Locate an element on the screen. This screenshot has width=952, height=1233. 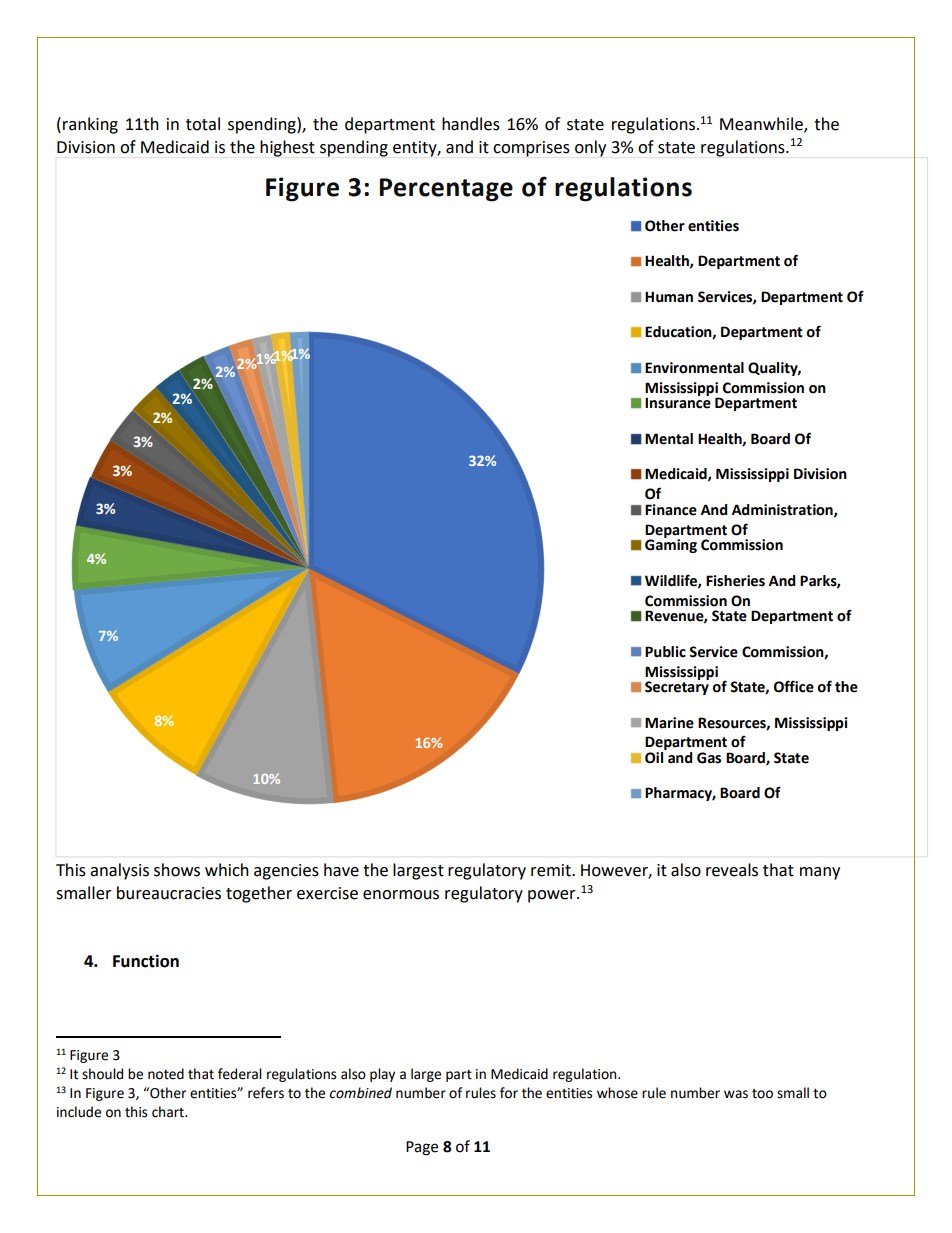
chart is located at coordinates (169, 1112).
